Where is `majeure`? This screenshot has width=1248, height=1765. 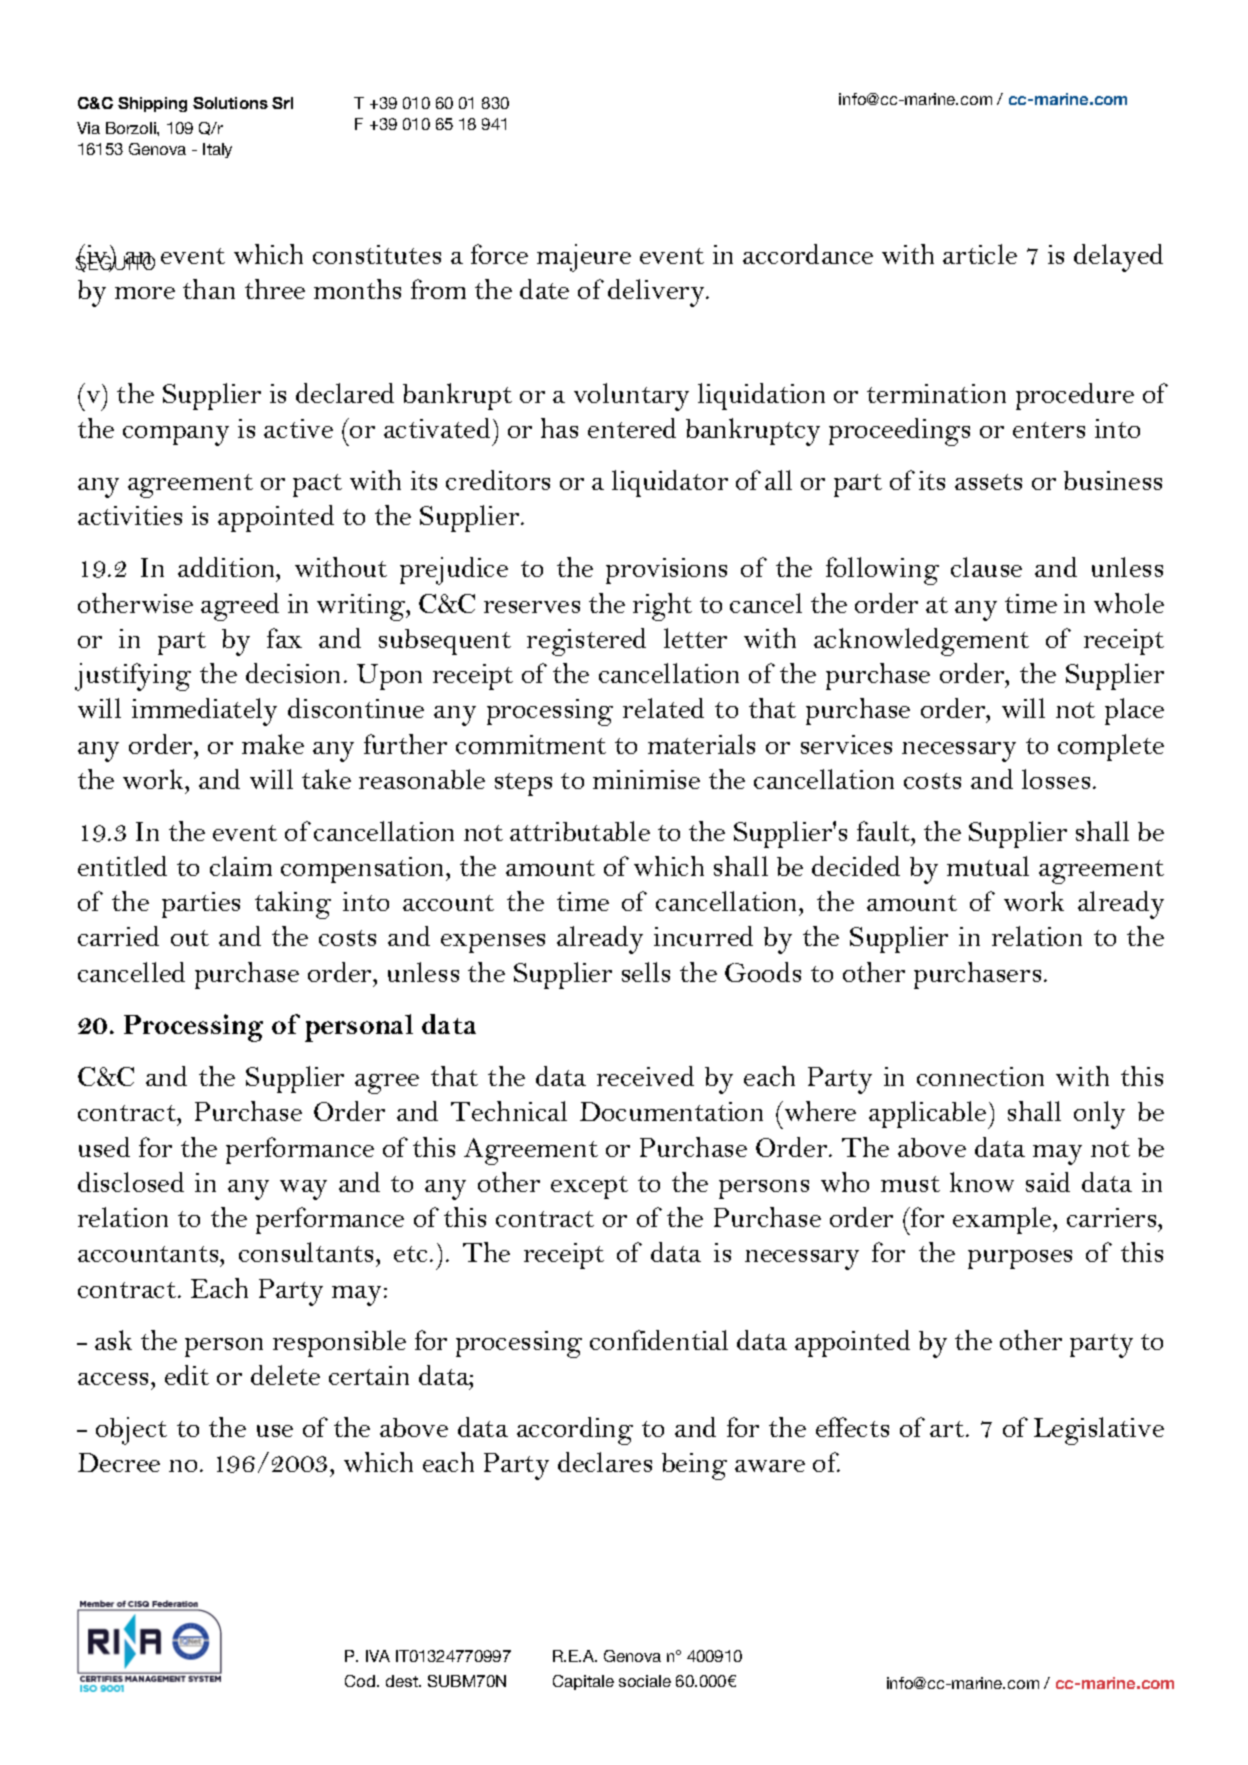
majeure is located at coordinates (584, 258).
